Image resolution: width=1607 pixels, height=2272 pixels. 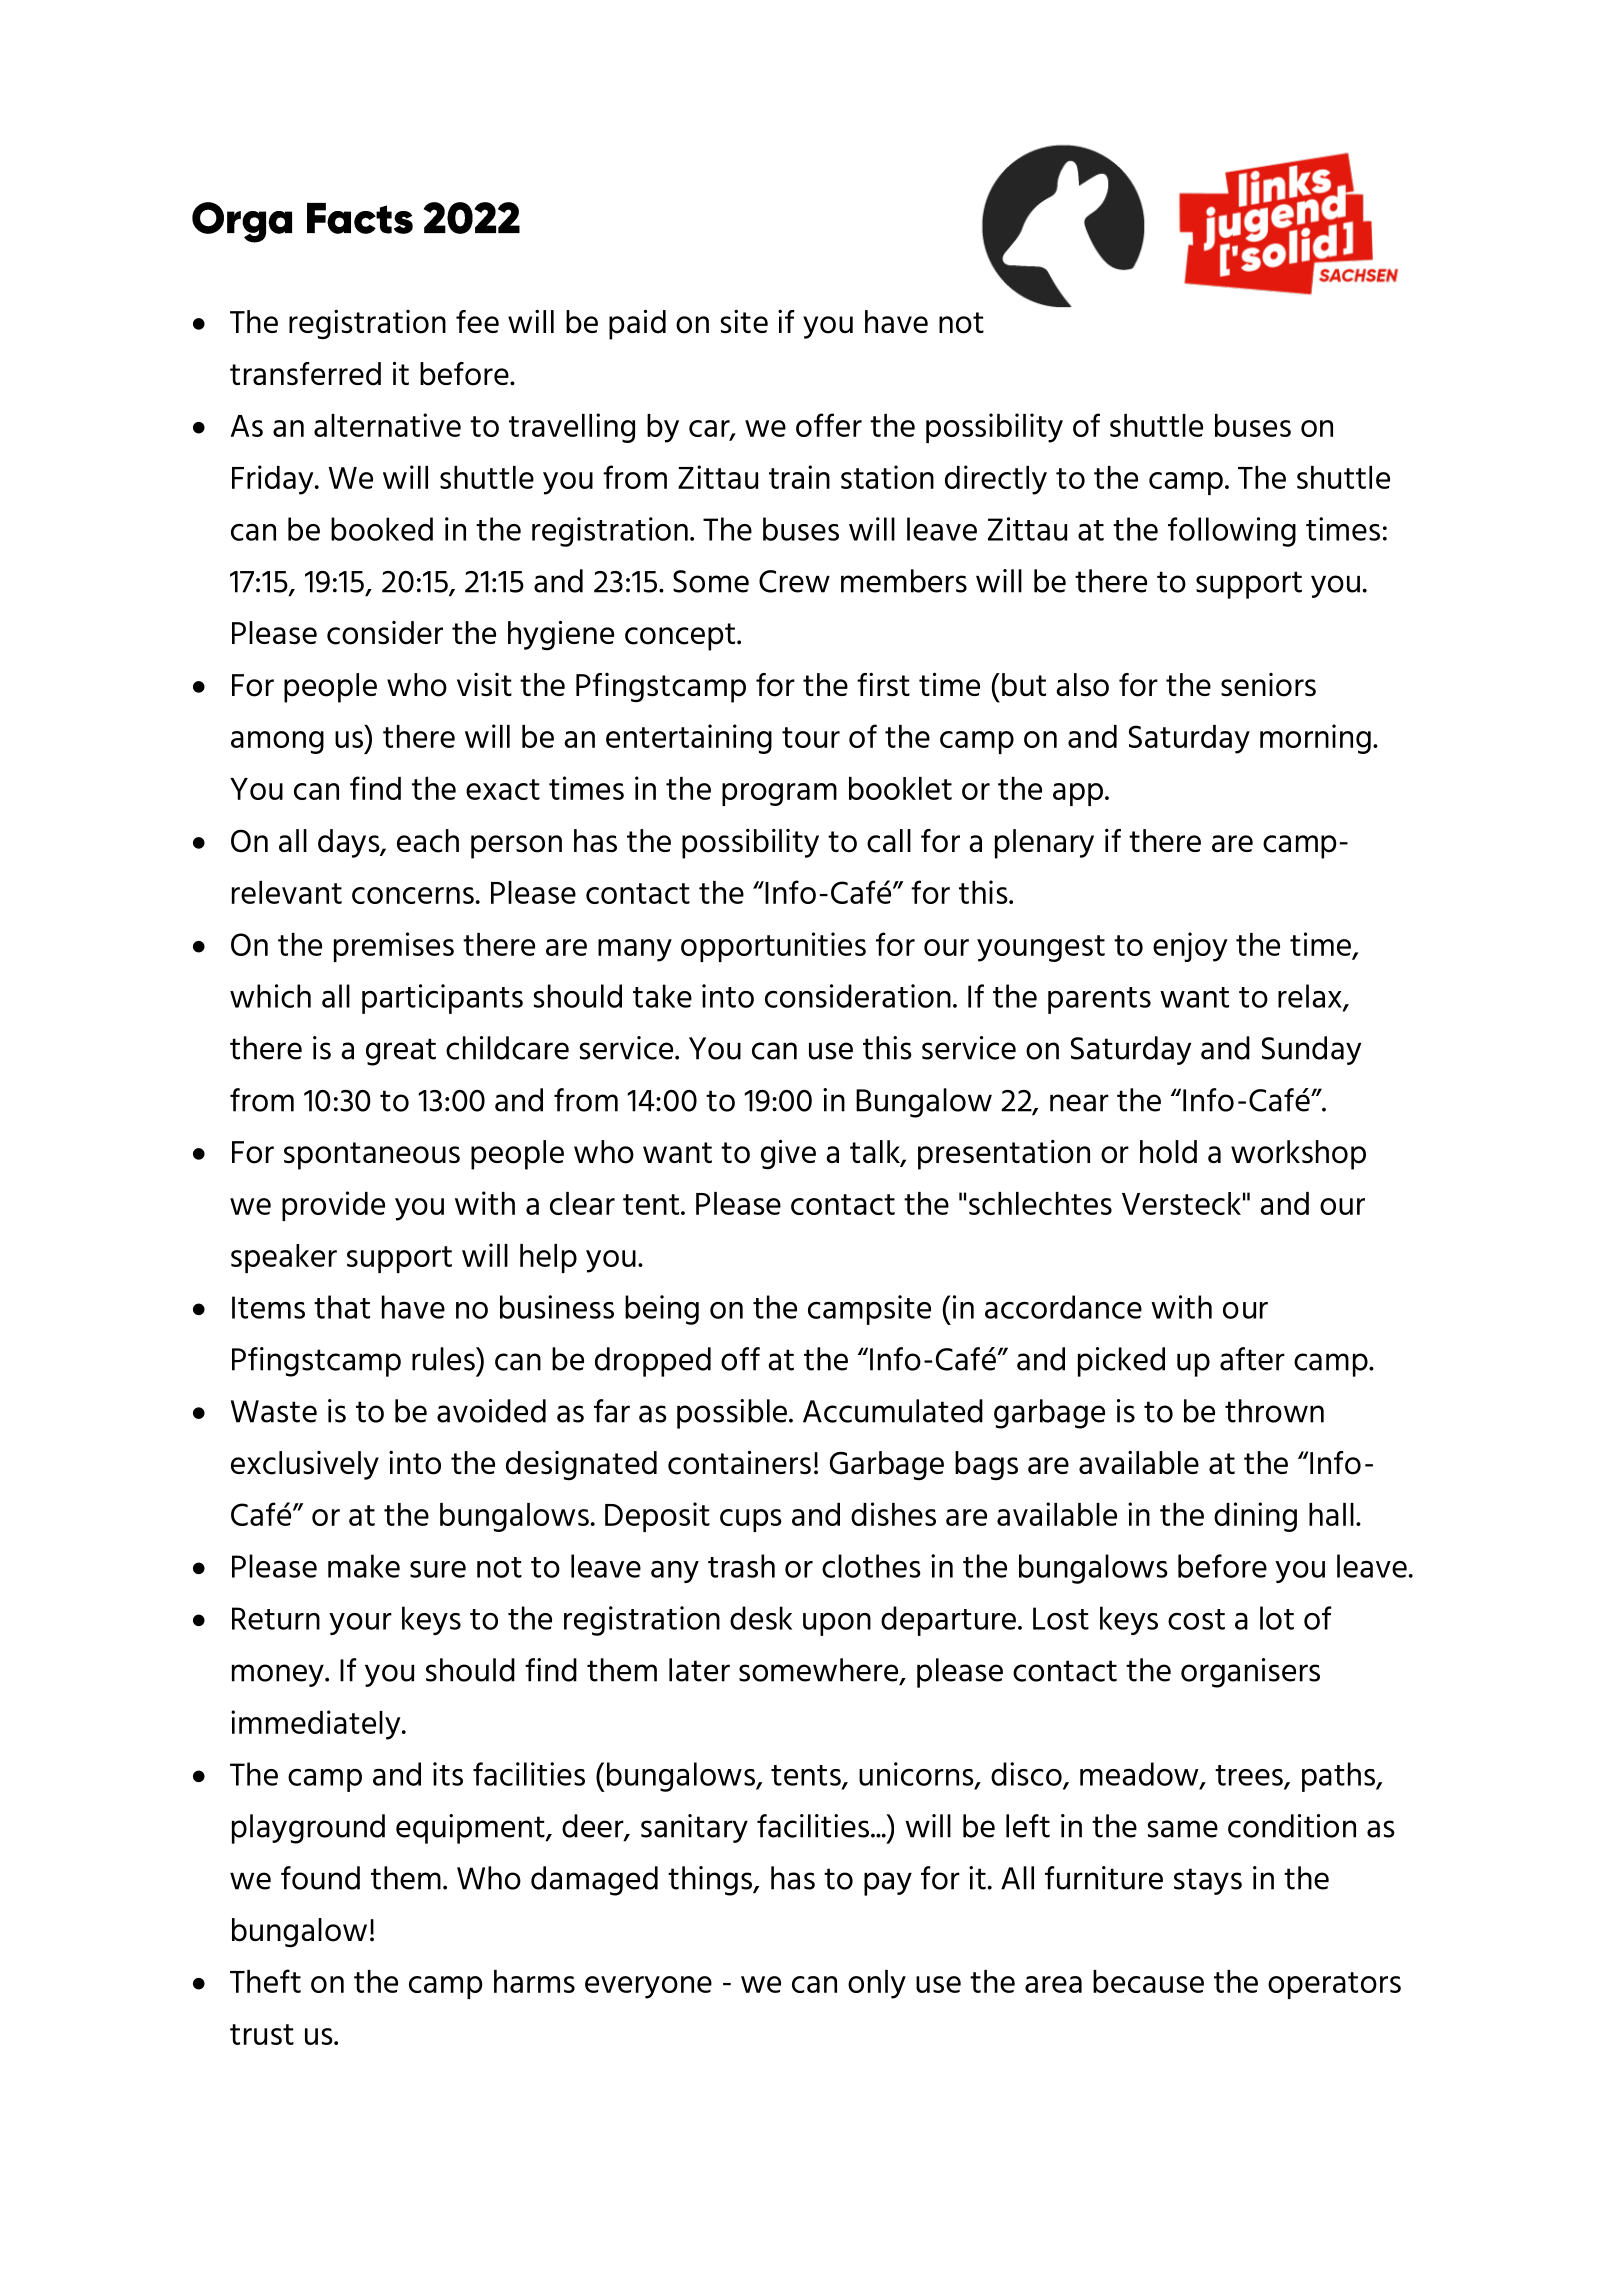 What do you see at coordinates (1274, 1411) in the screenshot?
I see `thrown` at bounding box center [1274, 1411].
